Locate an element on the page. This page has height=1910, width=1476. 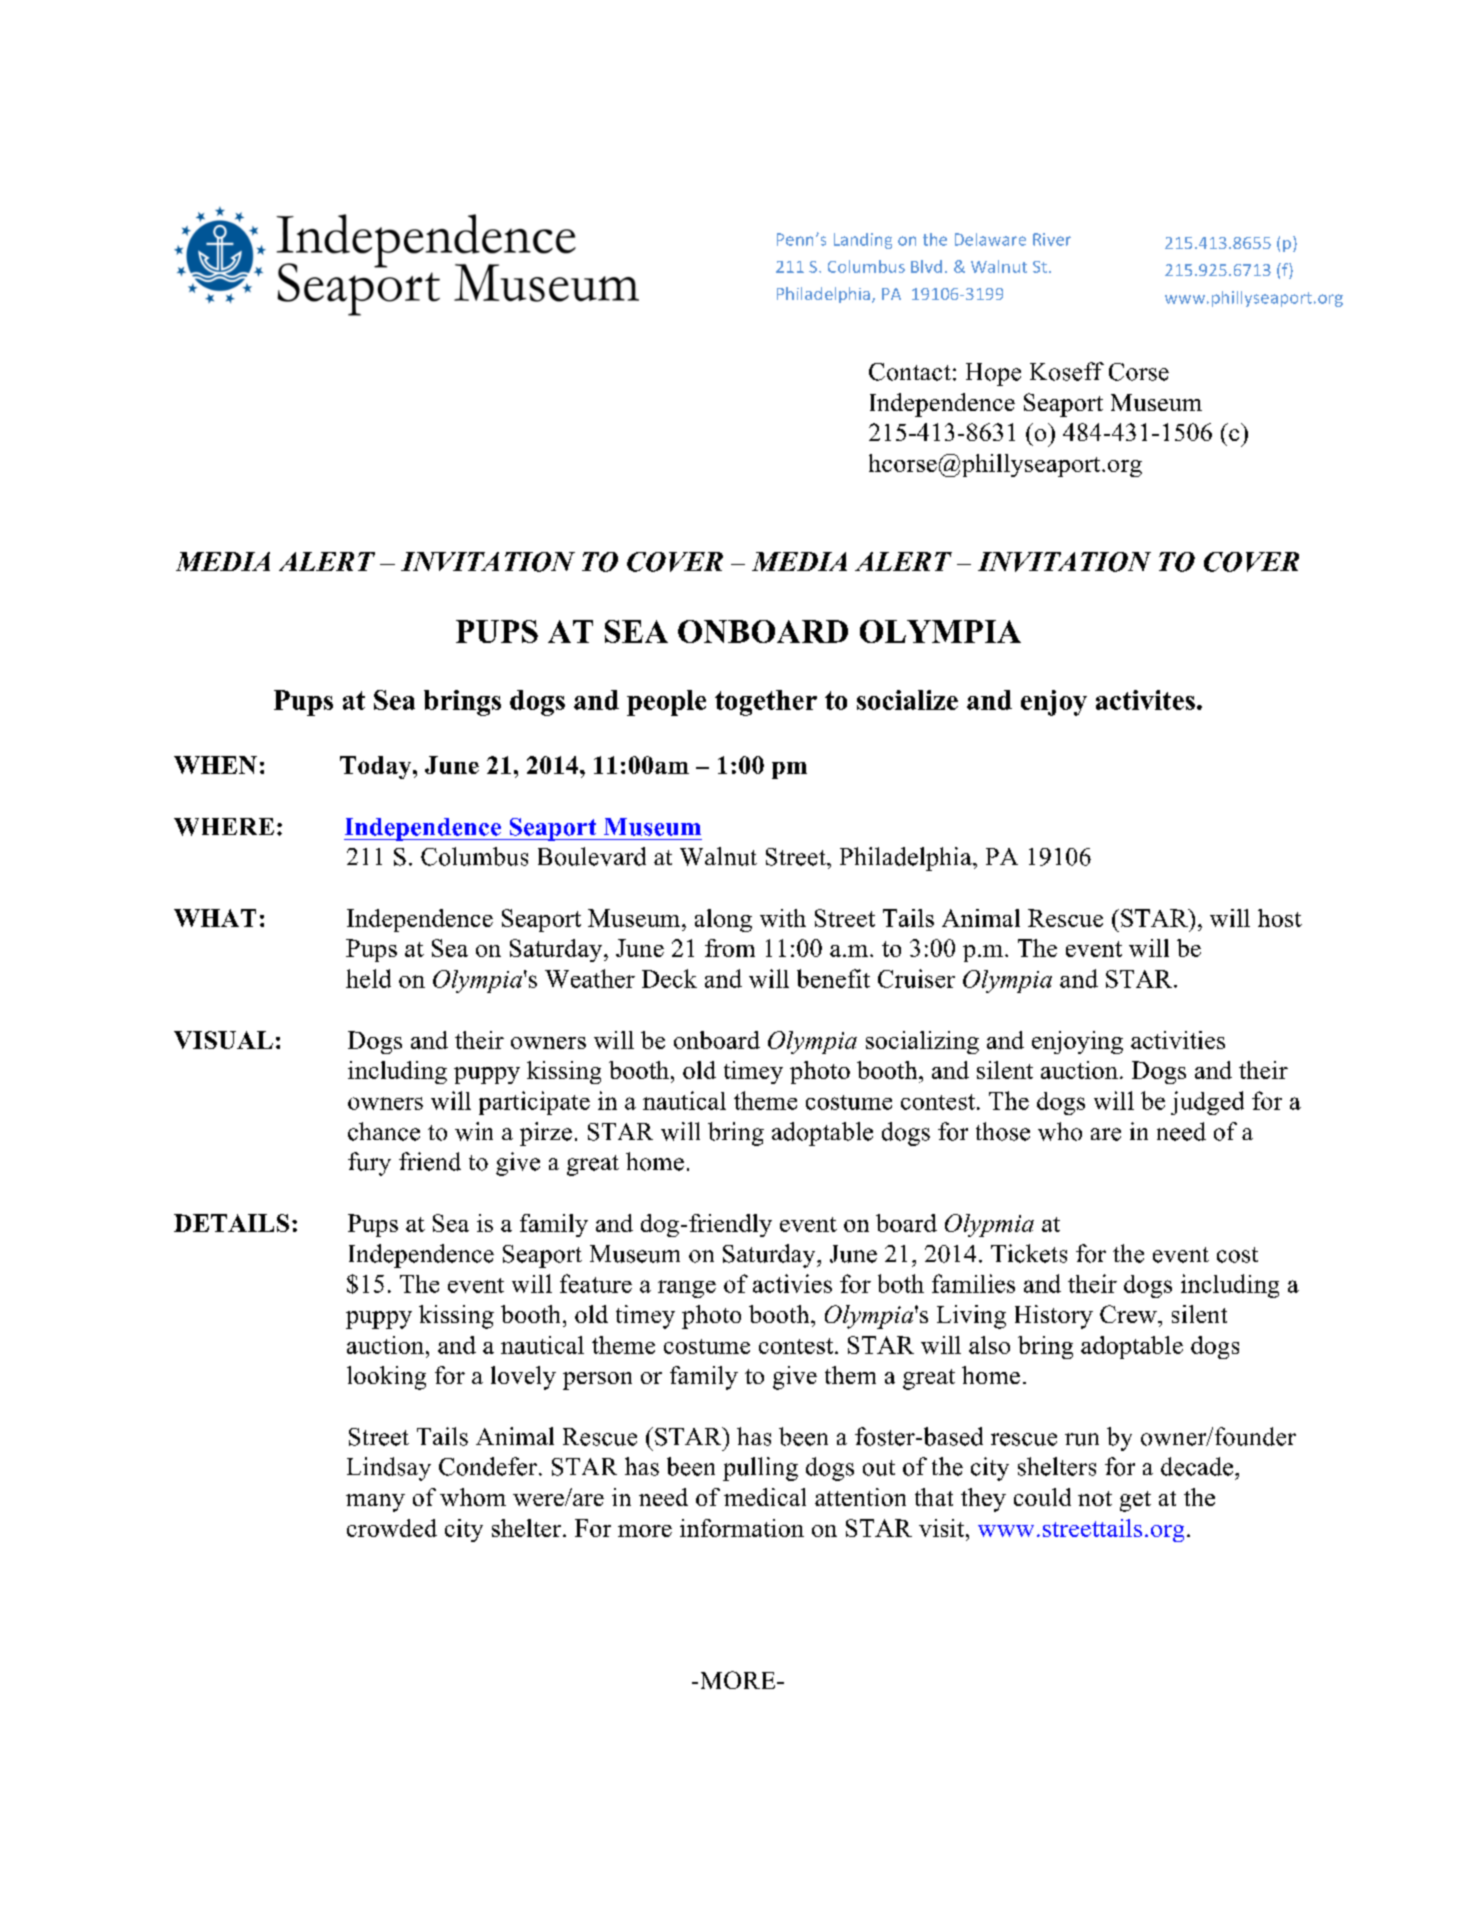
fury is located at coordinates (369, 1164).
